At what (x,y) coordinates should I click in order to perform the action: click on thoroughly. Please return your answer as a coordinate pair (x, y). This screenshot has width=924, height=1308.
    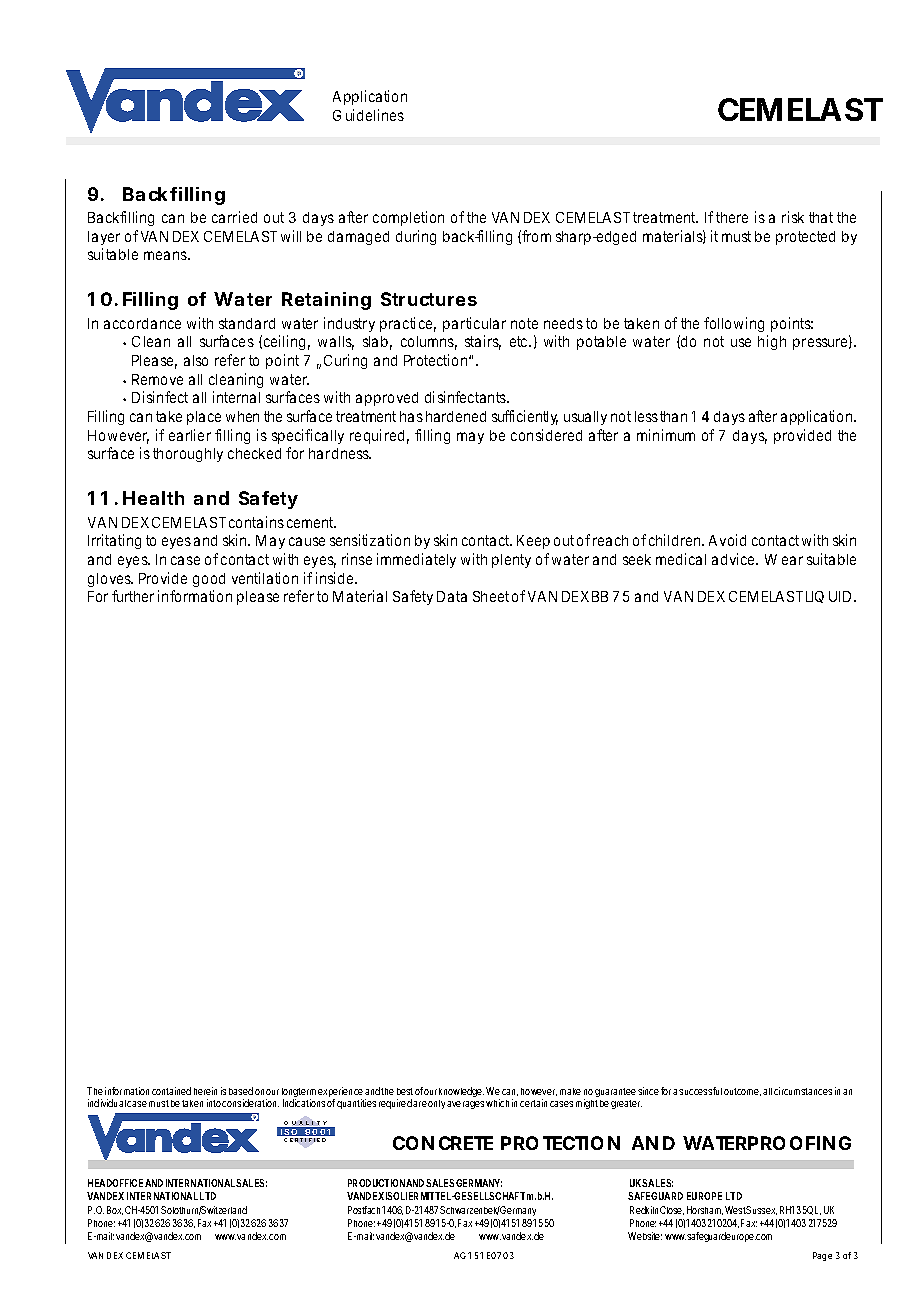
    Looking at the image, I should click on (188, 455).
